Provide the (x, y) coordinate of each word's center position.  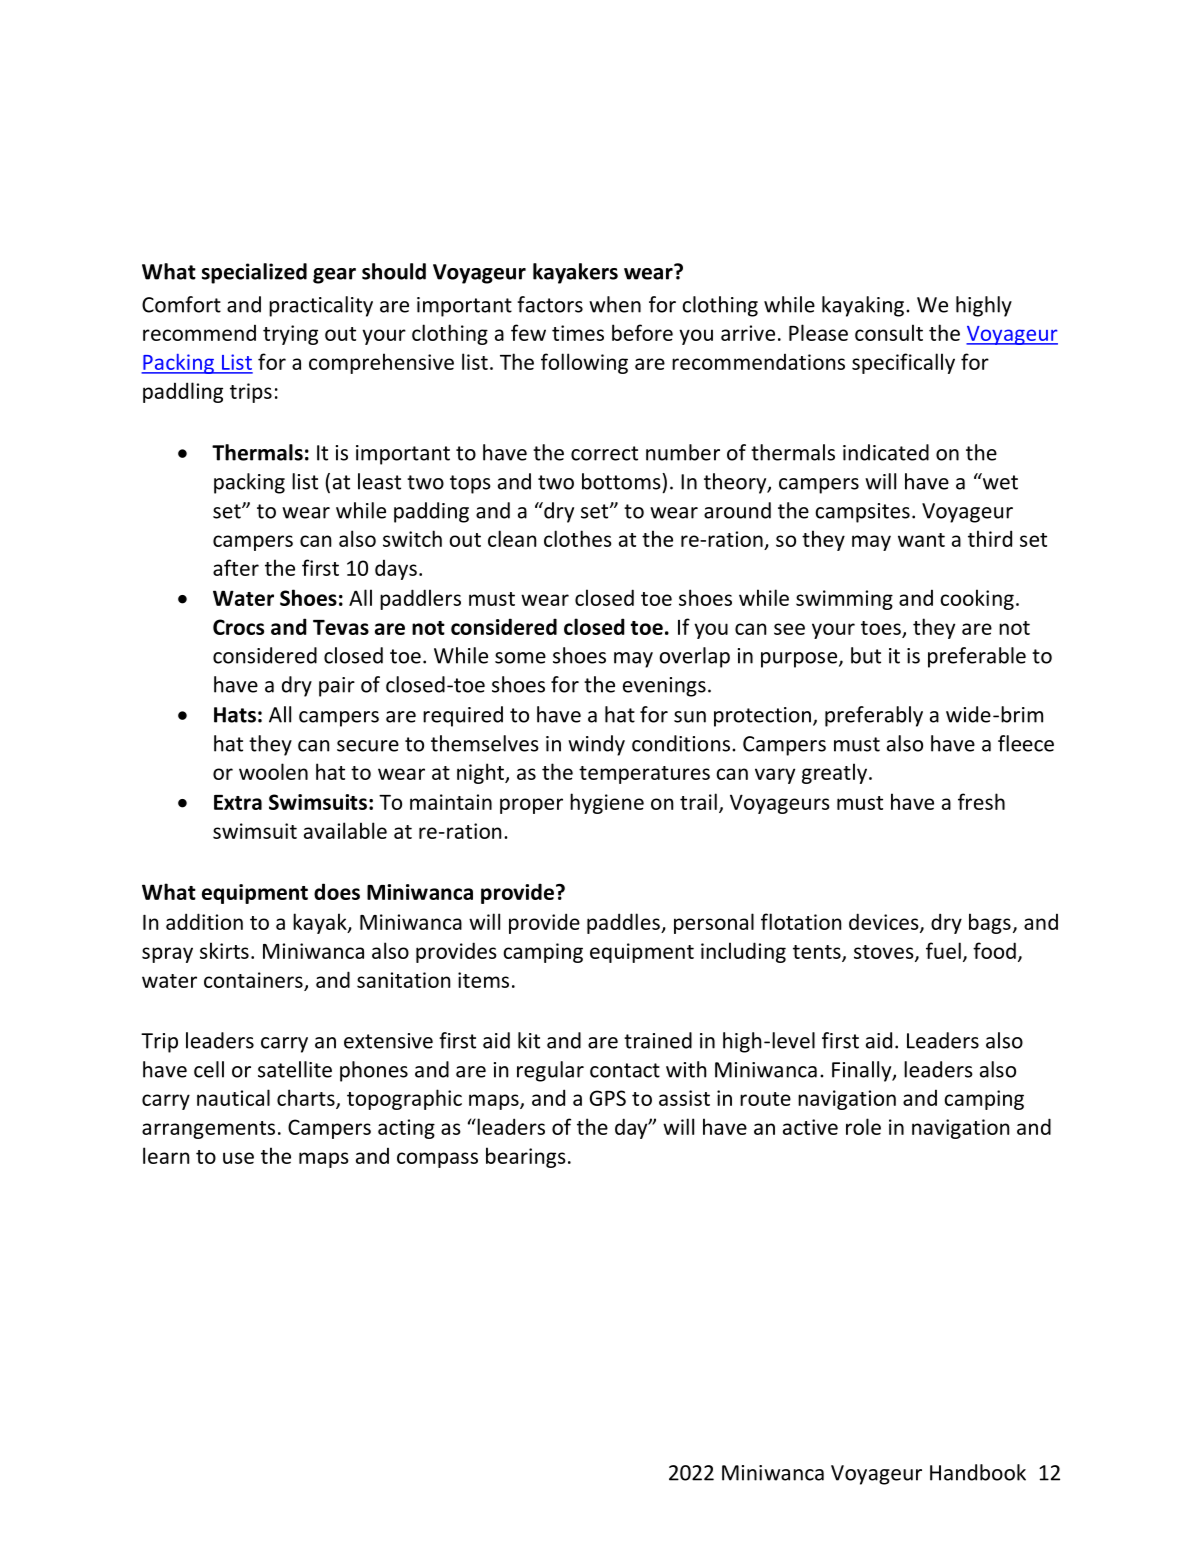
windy (596, 745)
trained (658, 1040)
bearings (526, 1157)
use (238, 1158)
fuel (943, 950)
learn (166, 1155)
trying (290, 335)
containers (253, 980)
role (863, 1126)
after (236, 567)
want (921, 540)
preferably (874, 716)
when (615, 304)
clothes (578, 538)
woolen (273, 771)
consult (889, 332)
